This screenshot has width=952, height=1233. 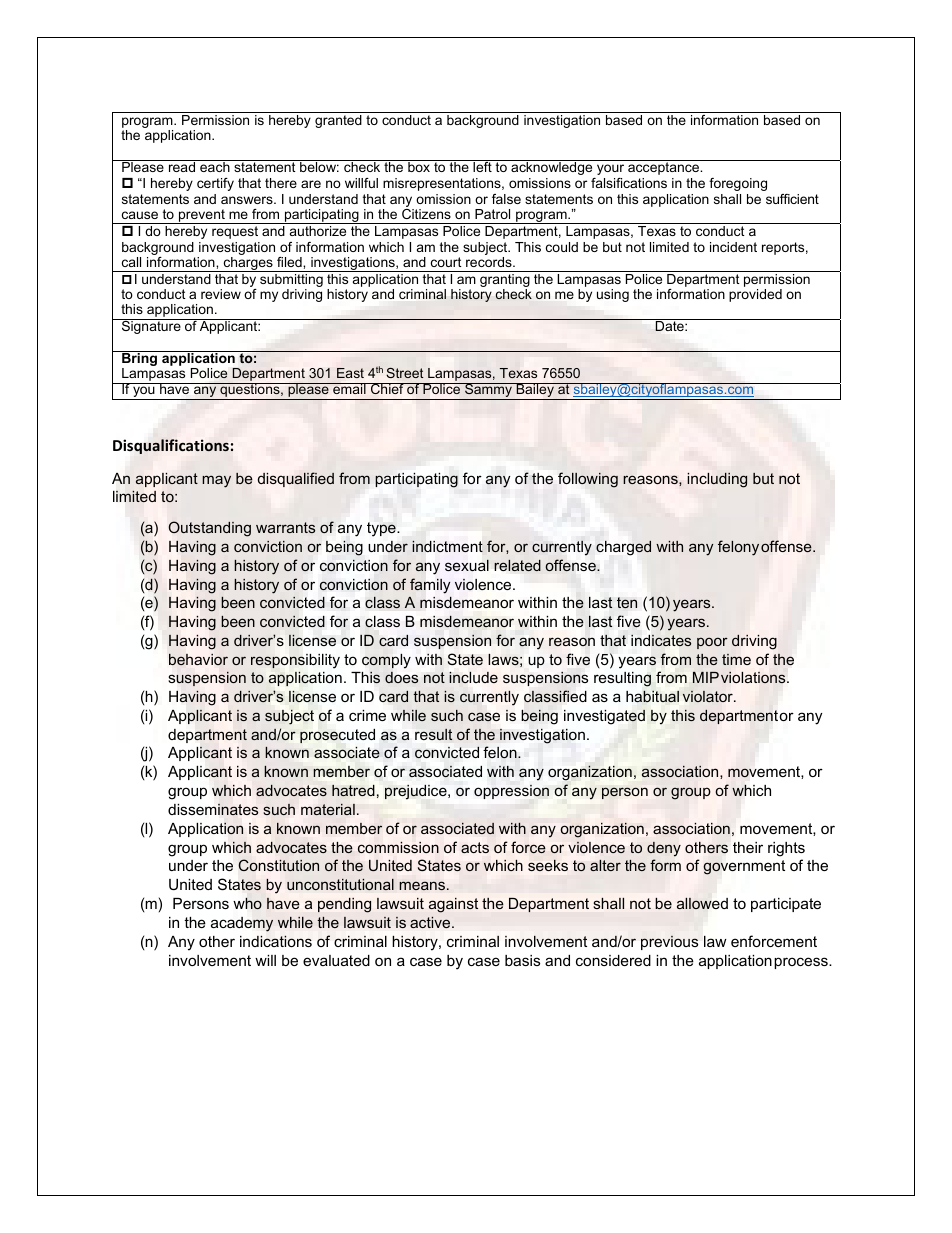 I want to click on MIP, so click(x=706, y=677).
